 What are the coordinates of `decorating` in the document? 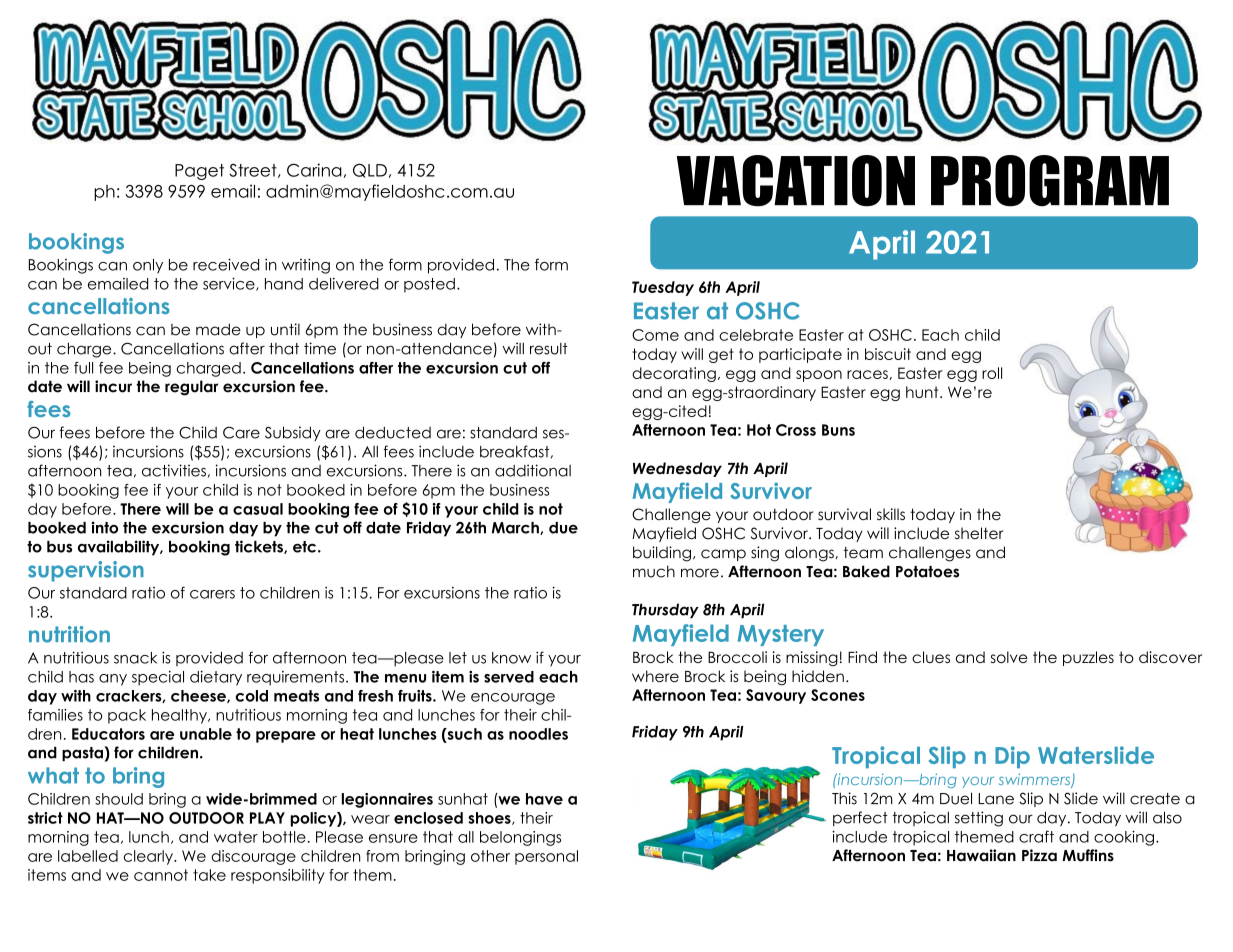 It's located at (674, 374).
